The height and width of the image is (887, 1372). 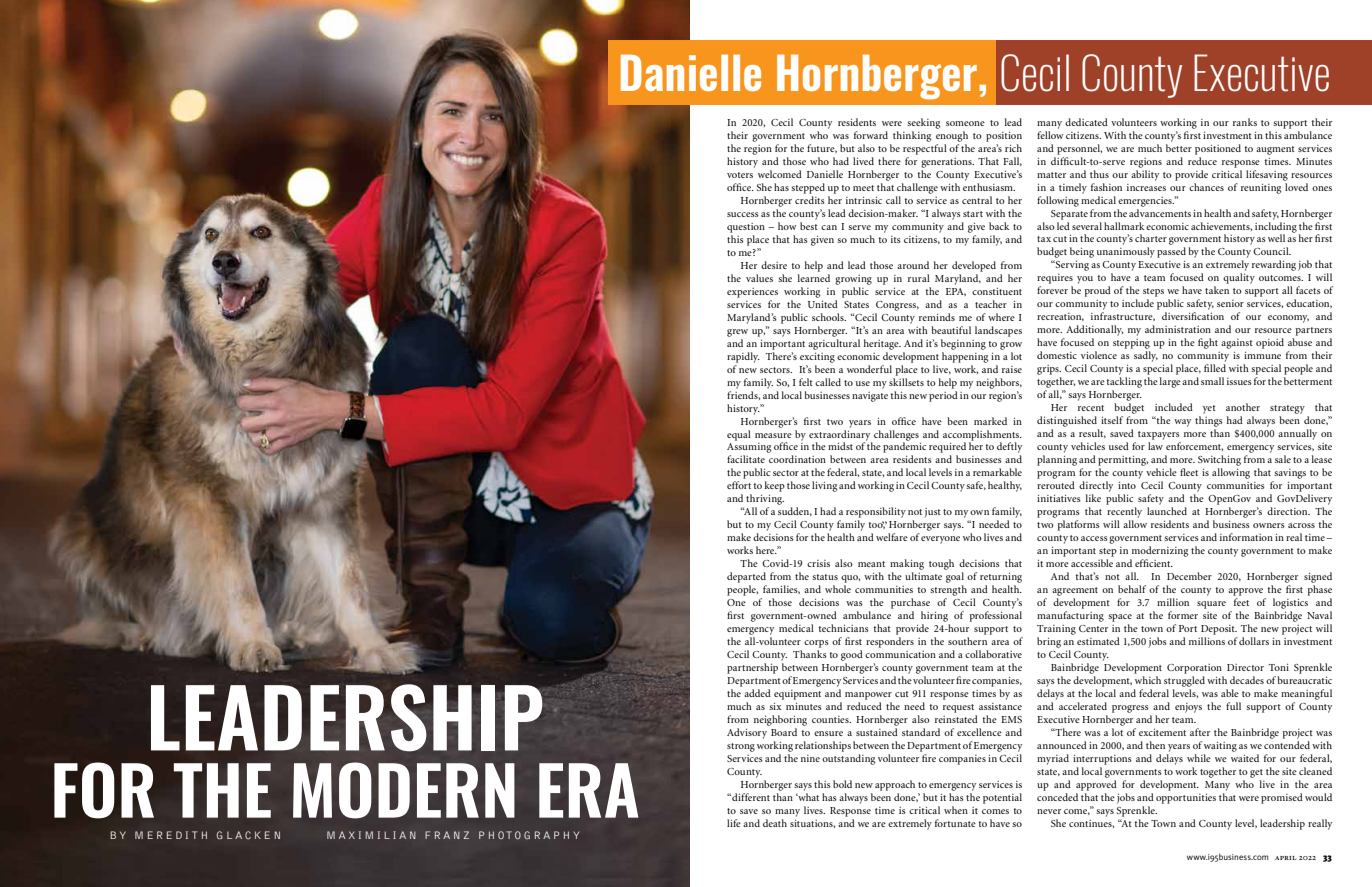 I want to click on filled, so click(x=1215, y=368).
